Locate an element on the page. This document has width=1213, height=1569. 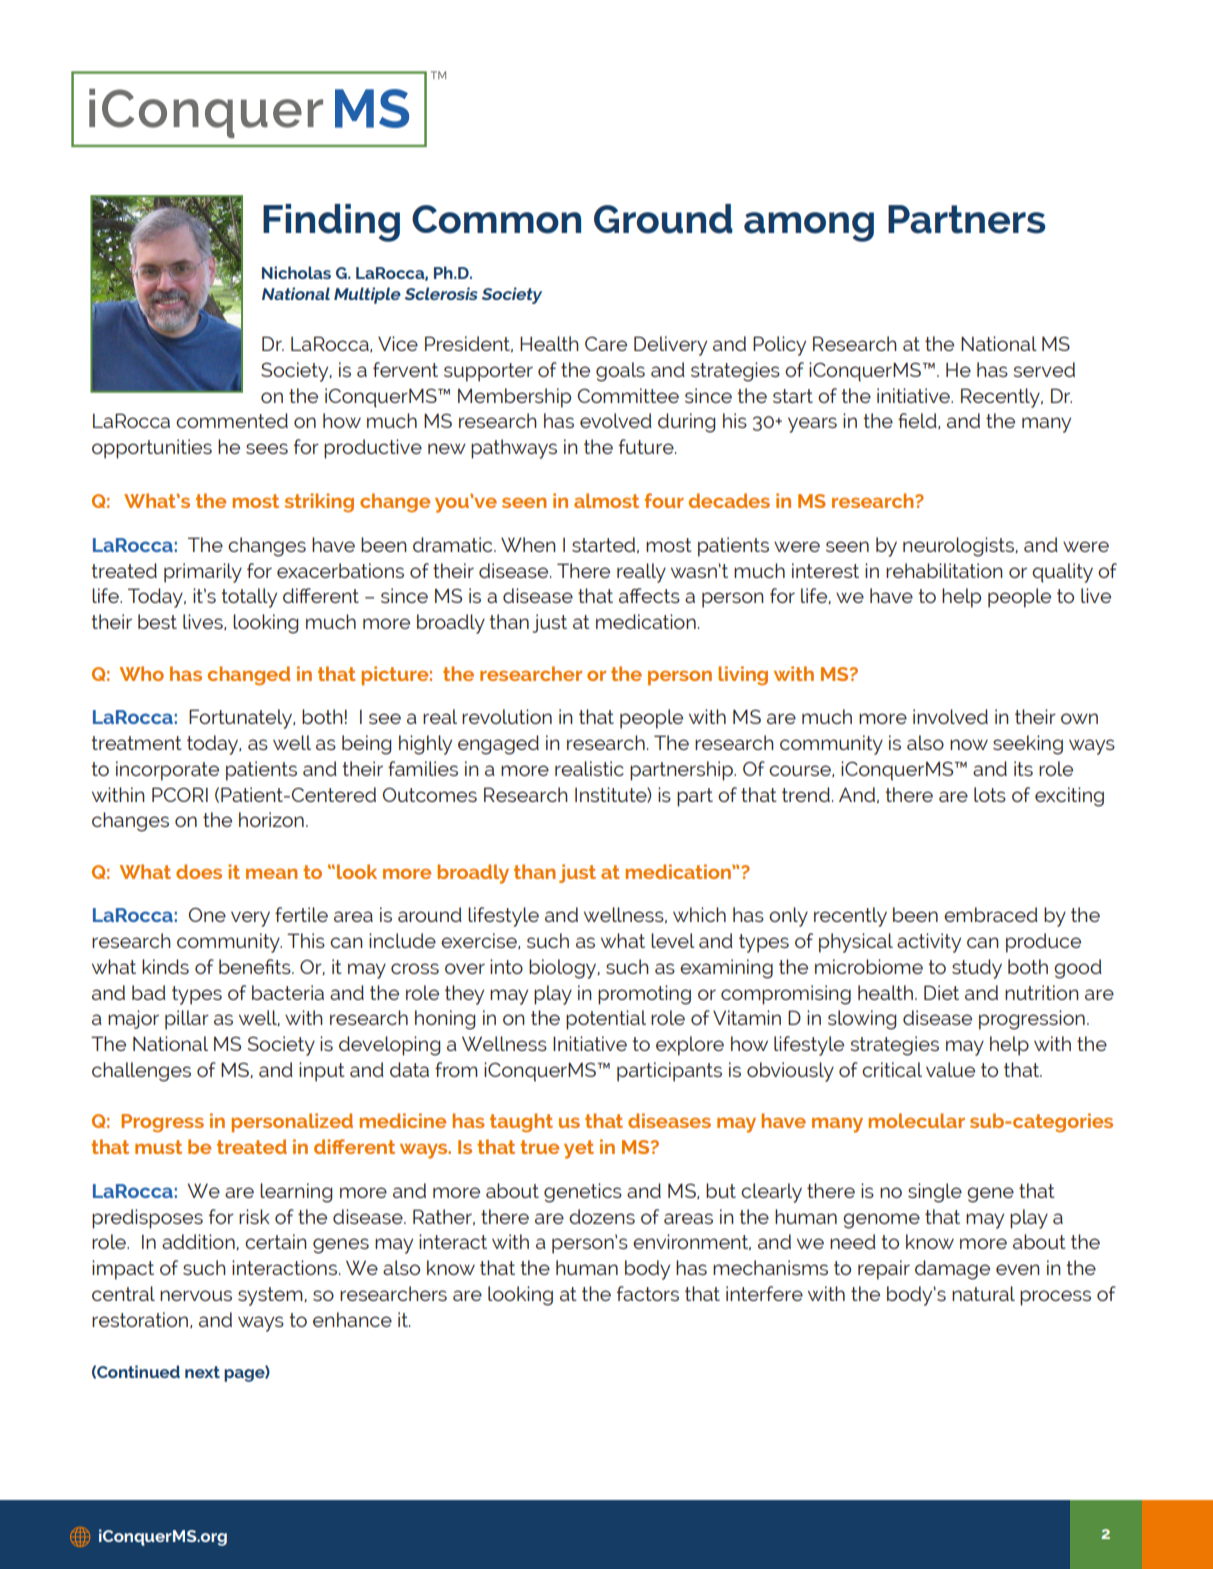
engaged is located at coordinates (498, 745).
